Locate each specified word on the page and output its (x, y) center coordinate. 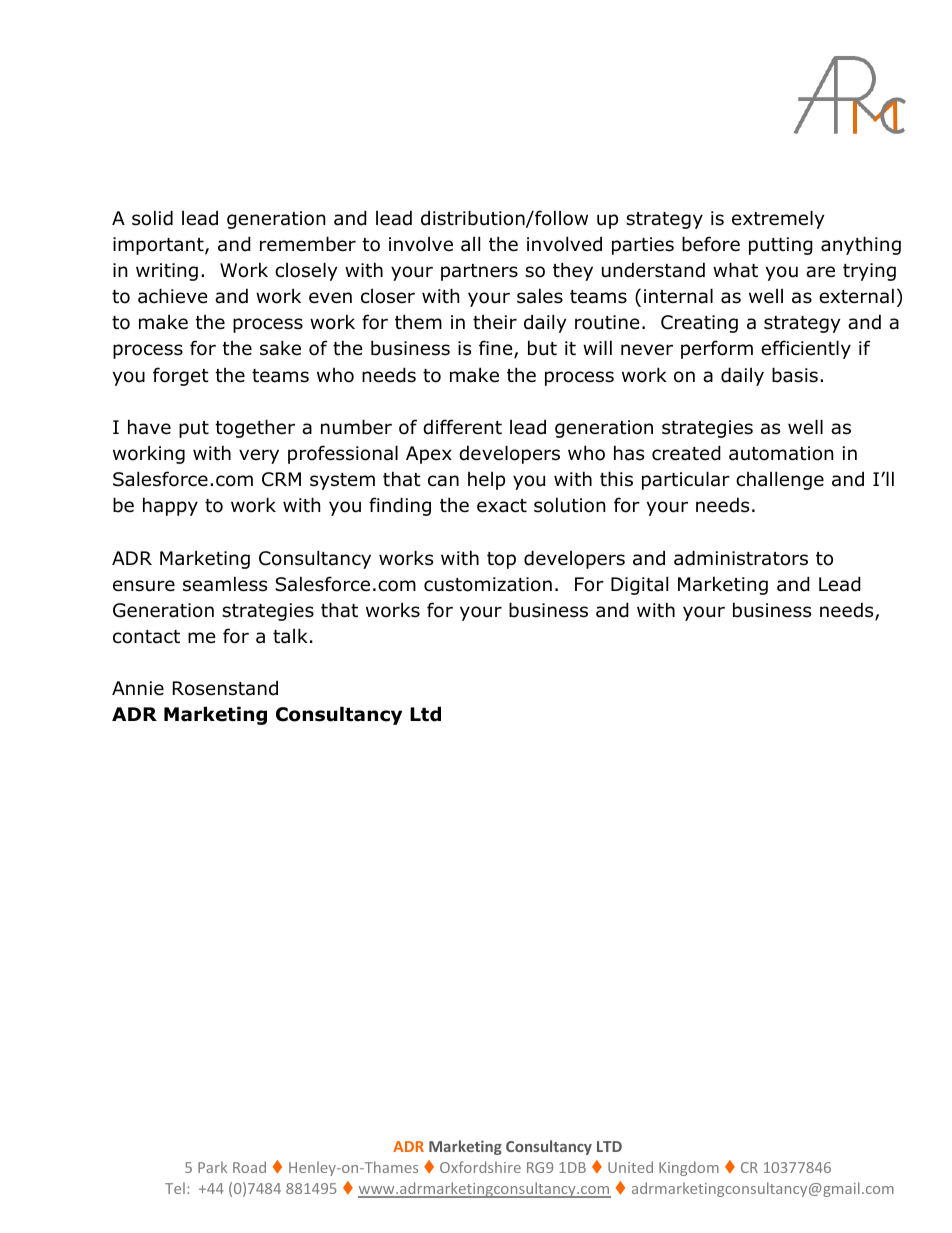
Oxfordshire (480, 1167)
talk (290, 636)
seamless (225, 584)
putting (781, 246)
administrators (741, 558)
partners (479, 272)
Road (249, 1167)
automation (781, 453)
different (462, 427)
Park (212, 1167)
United (630, 1167)
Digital (639, 585)
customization (488, 584)
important (159, 246)
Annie (138, 688)
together (255, 428)
